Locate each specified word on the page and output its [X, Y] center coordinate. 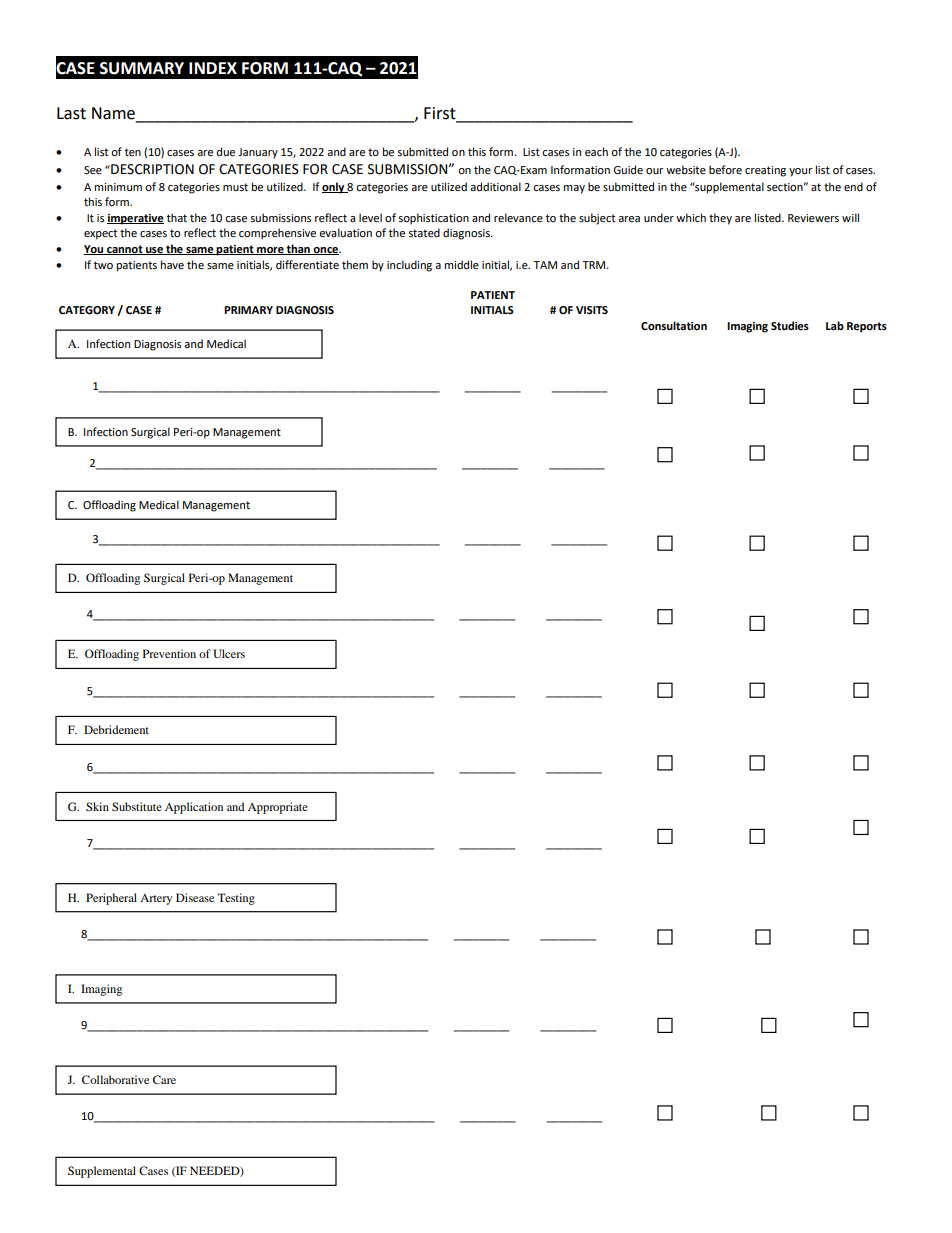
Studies [790, 326]
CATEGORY [87, 310]
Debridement [116, 729]
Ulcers [229, 653]
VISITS [592, 310]
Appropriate [278, 808]
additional [495, 187]
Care [164, 1079]
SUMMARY [142, 68]
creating [765, 171]
